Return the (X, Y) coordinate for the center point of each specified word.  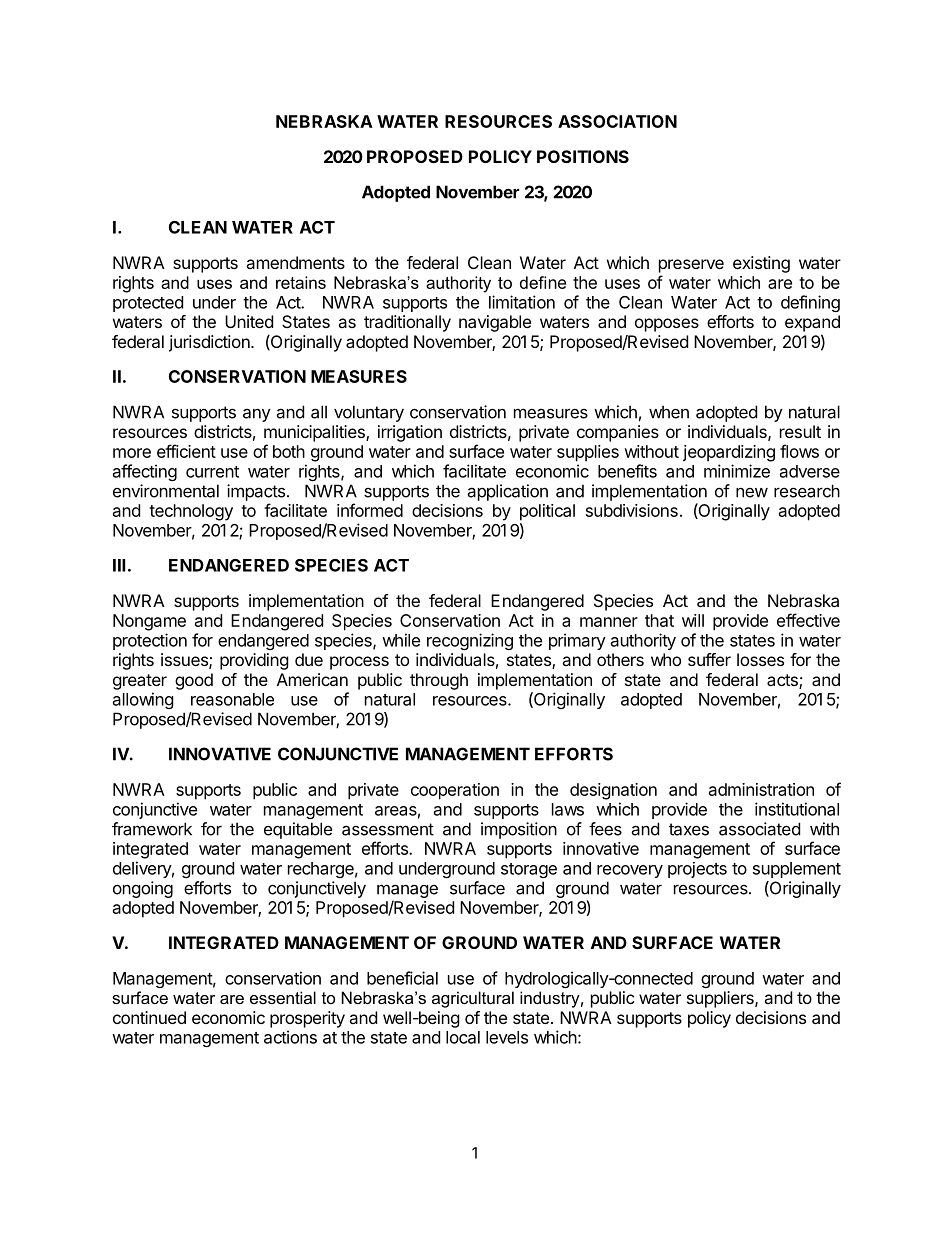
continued (149, 1017)
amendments (295, 262)
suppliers (721, 999)
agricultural (473, 999)
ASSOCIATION (617, 121)
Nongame (149, 622)
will (693, 620)
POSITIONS (583, 156)
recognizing (470, 641)
